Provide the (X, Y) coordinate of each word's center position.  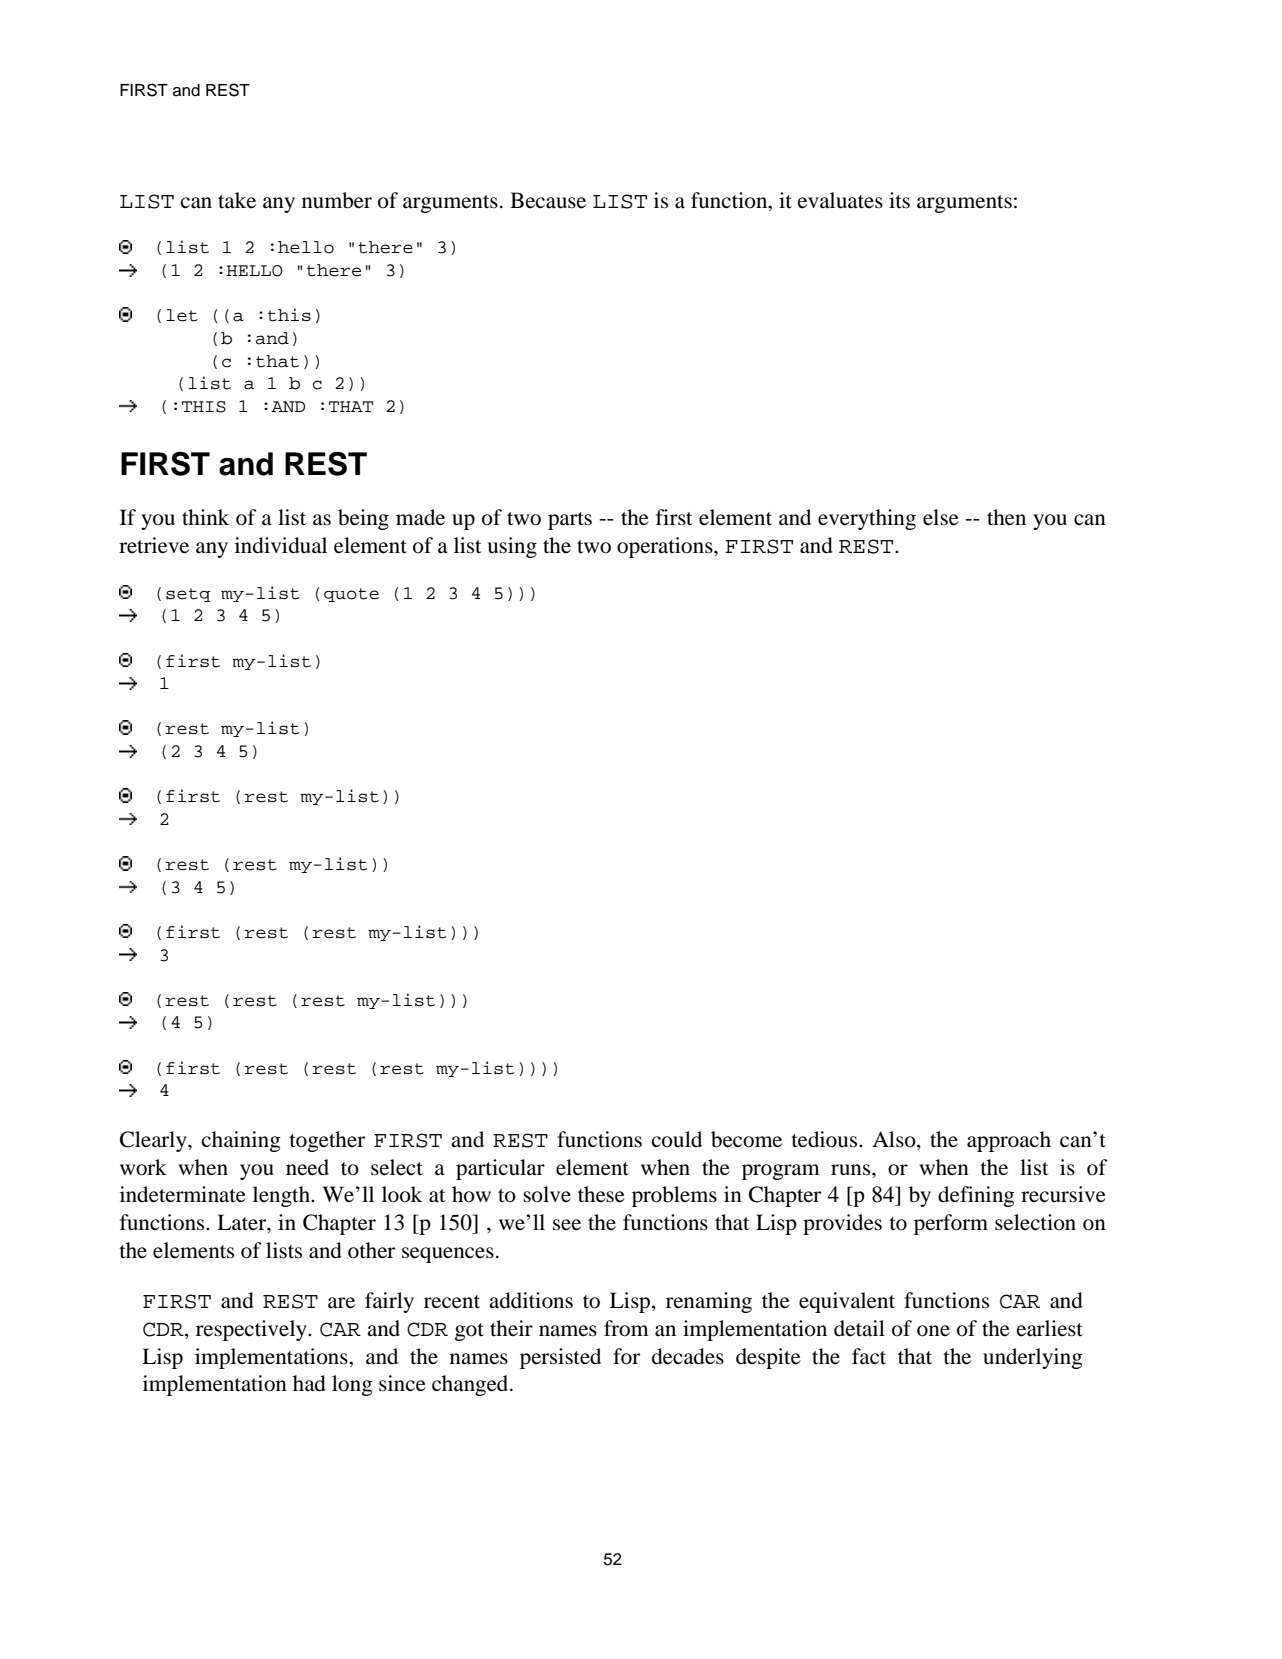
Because (548, 200)
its (899, 200)
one (933, 1331)
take (237, 200)
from (626, 1328)
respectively (252, 1330)
